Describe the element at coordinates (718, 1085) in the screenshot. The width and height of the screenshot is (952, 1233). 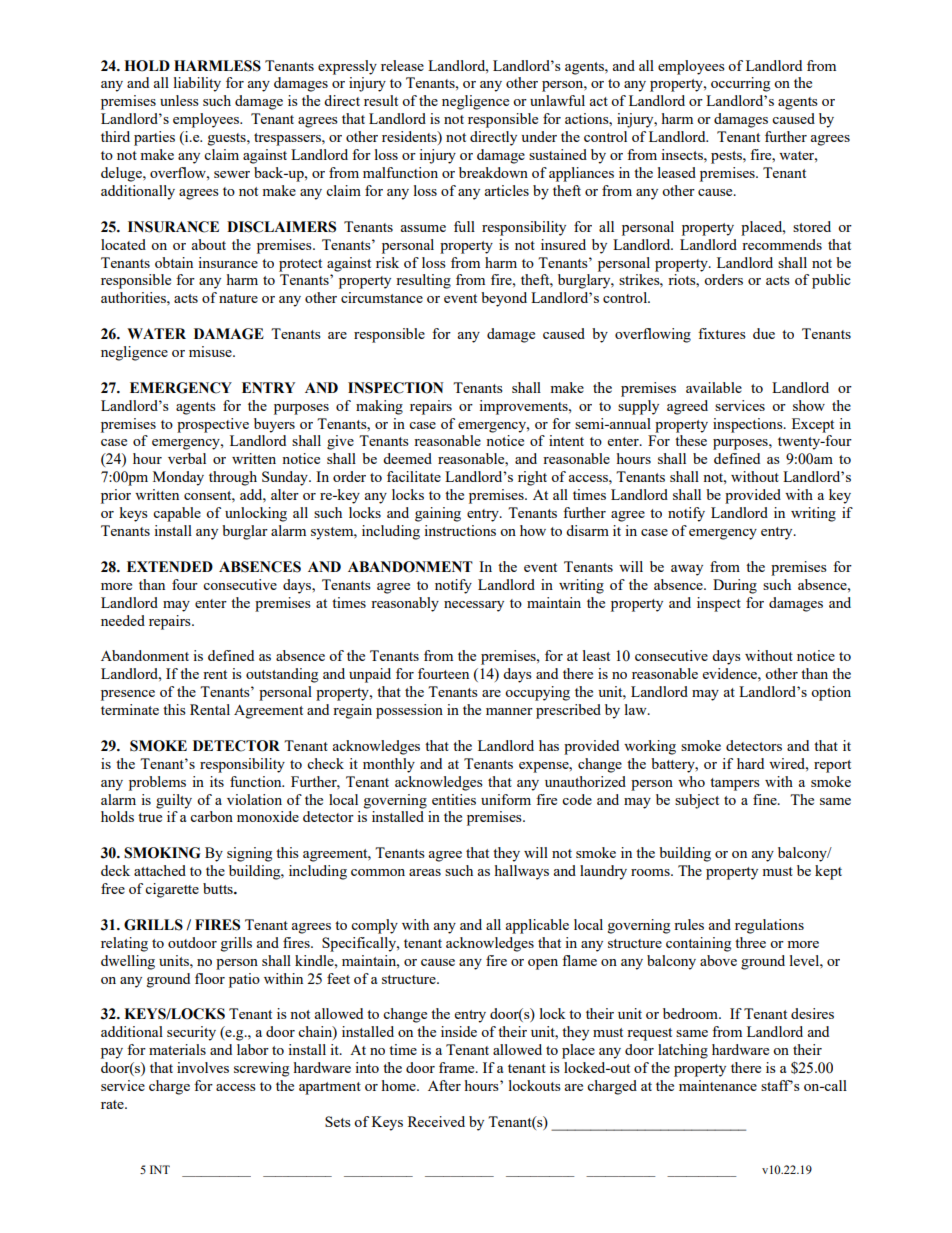
I see `maintenance` at that location.
